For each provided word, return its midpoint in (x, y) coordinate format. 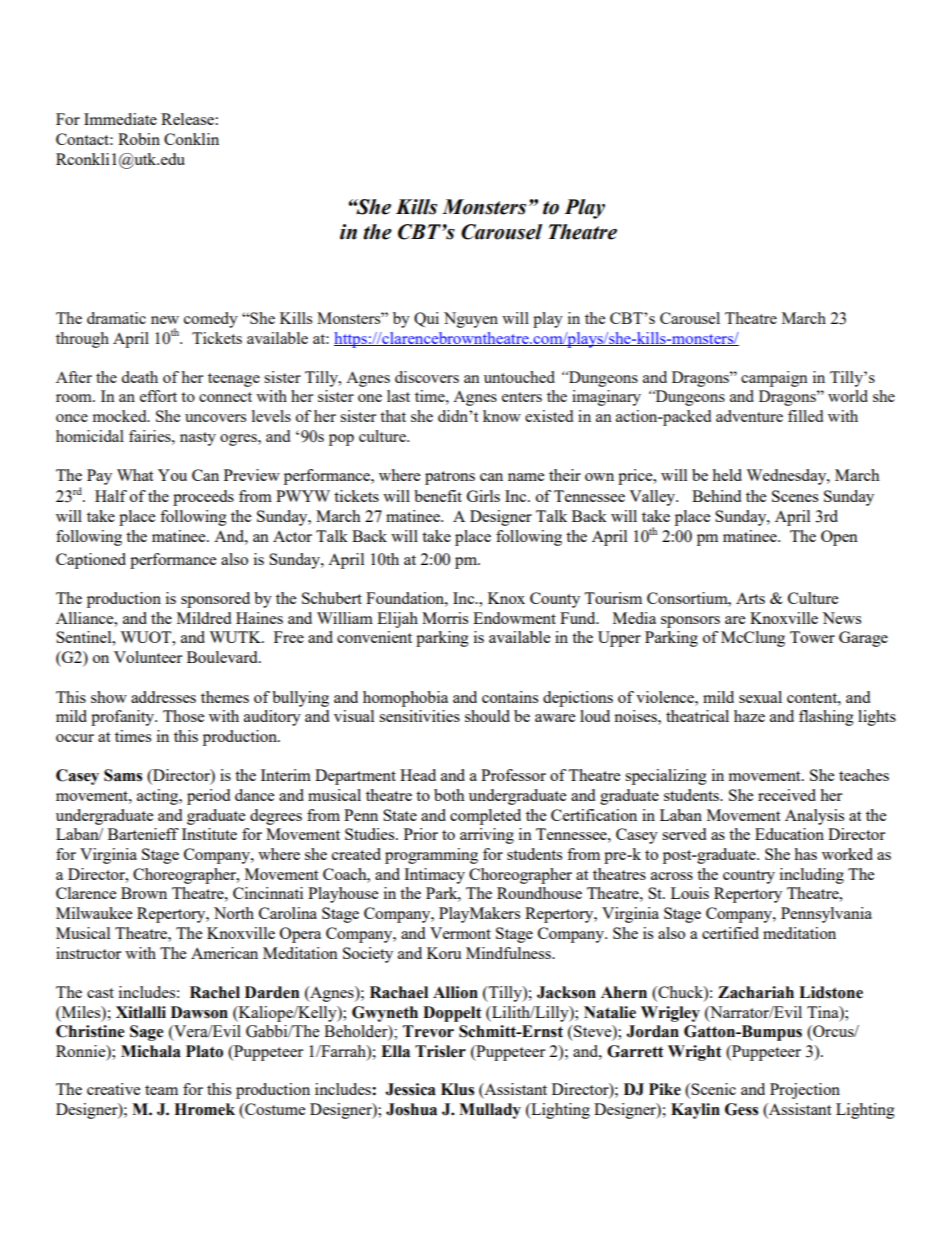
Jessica (410, 1089)
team (161, 1090)
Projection (805, 1091)
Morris (445, 618)
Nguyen (471, 320)
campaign (774, 379)
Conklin (191, 139)
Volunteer (148, 657)
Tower (812, 637)
